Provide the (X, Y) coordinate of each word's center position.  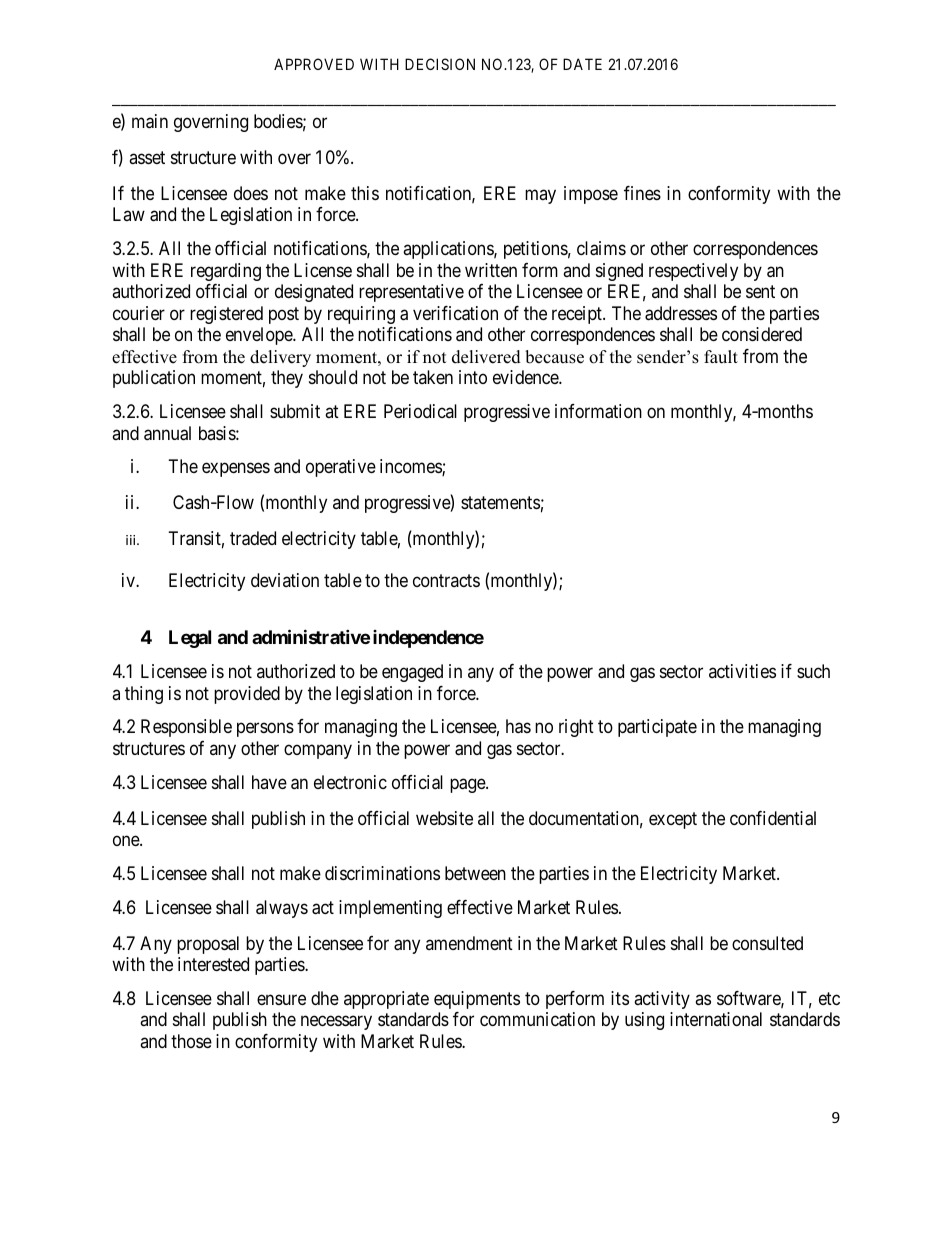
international (716, 1019)
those (191, 1041)
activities (742, 671)
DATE (582, 64)
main (150, 121)
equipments (477, 1000)
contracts (446, 580)
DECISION (440, 64)
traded (253, 538)
